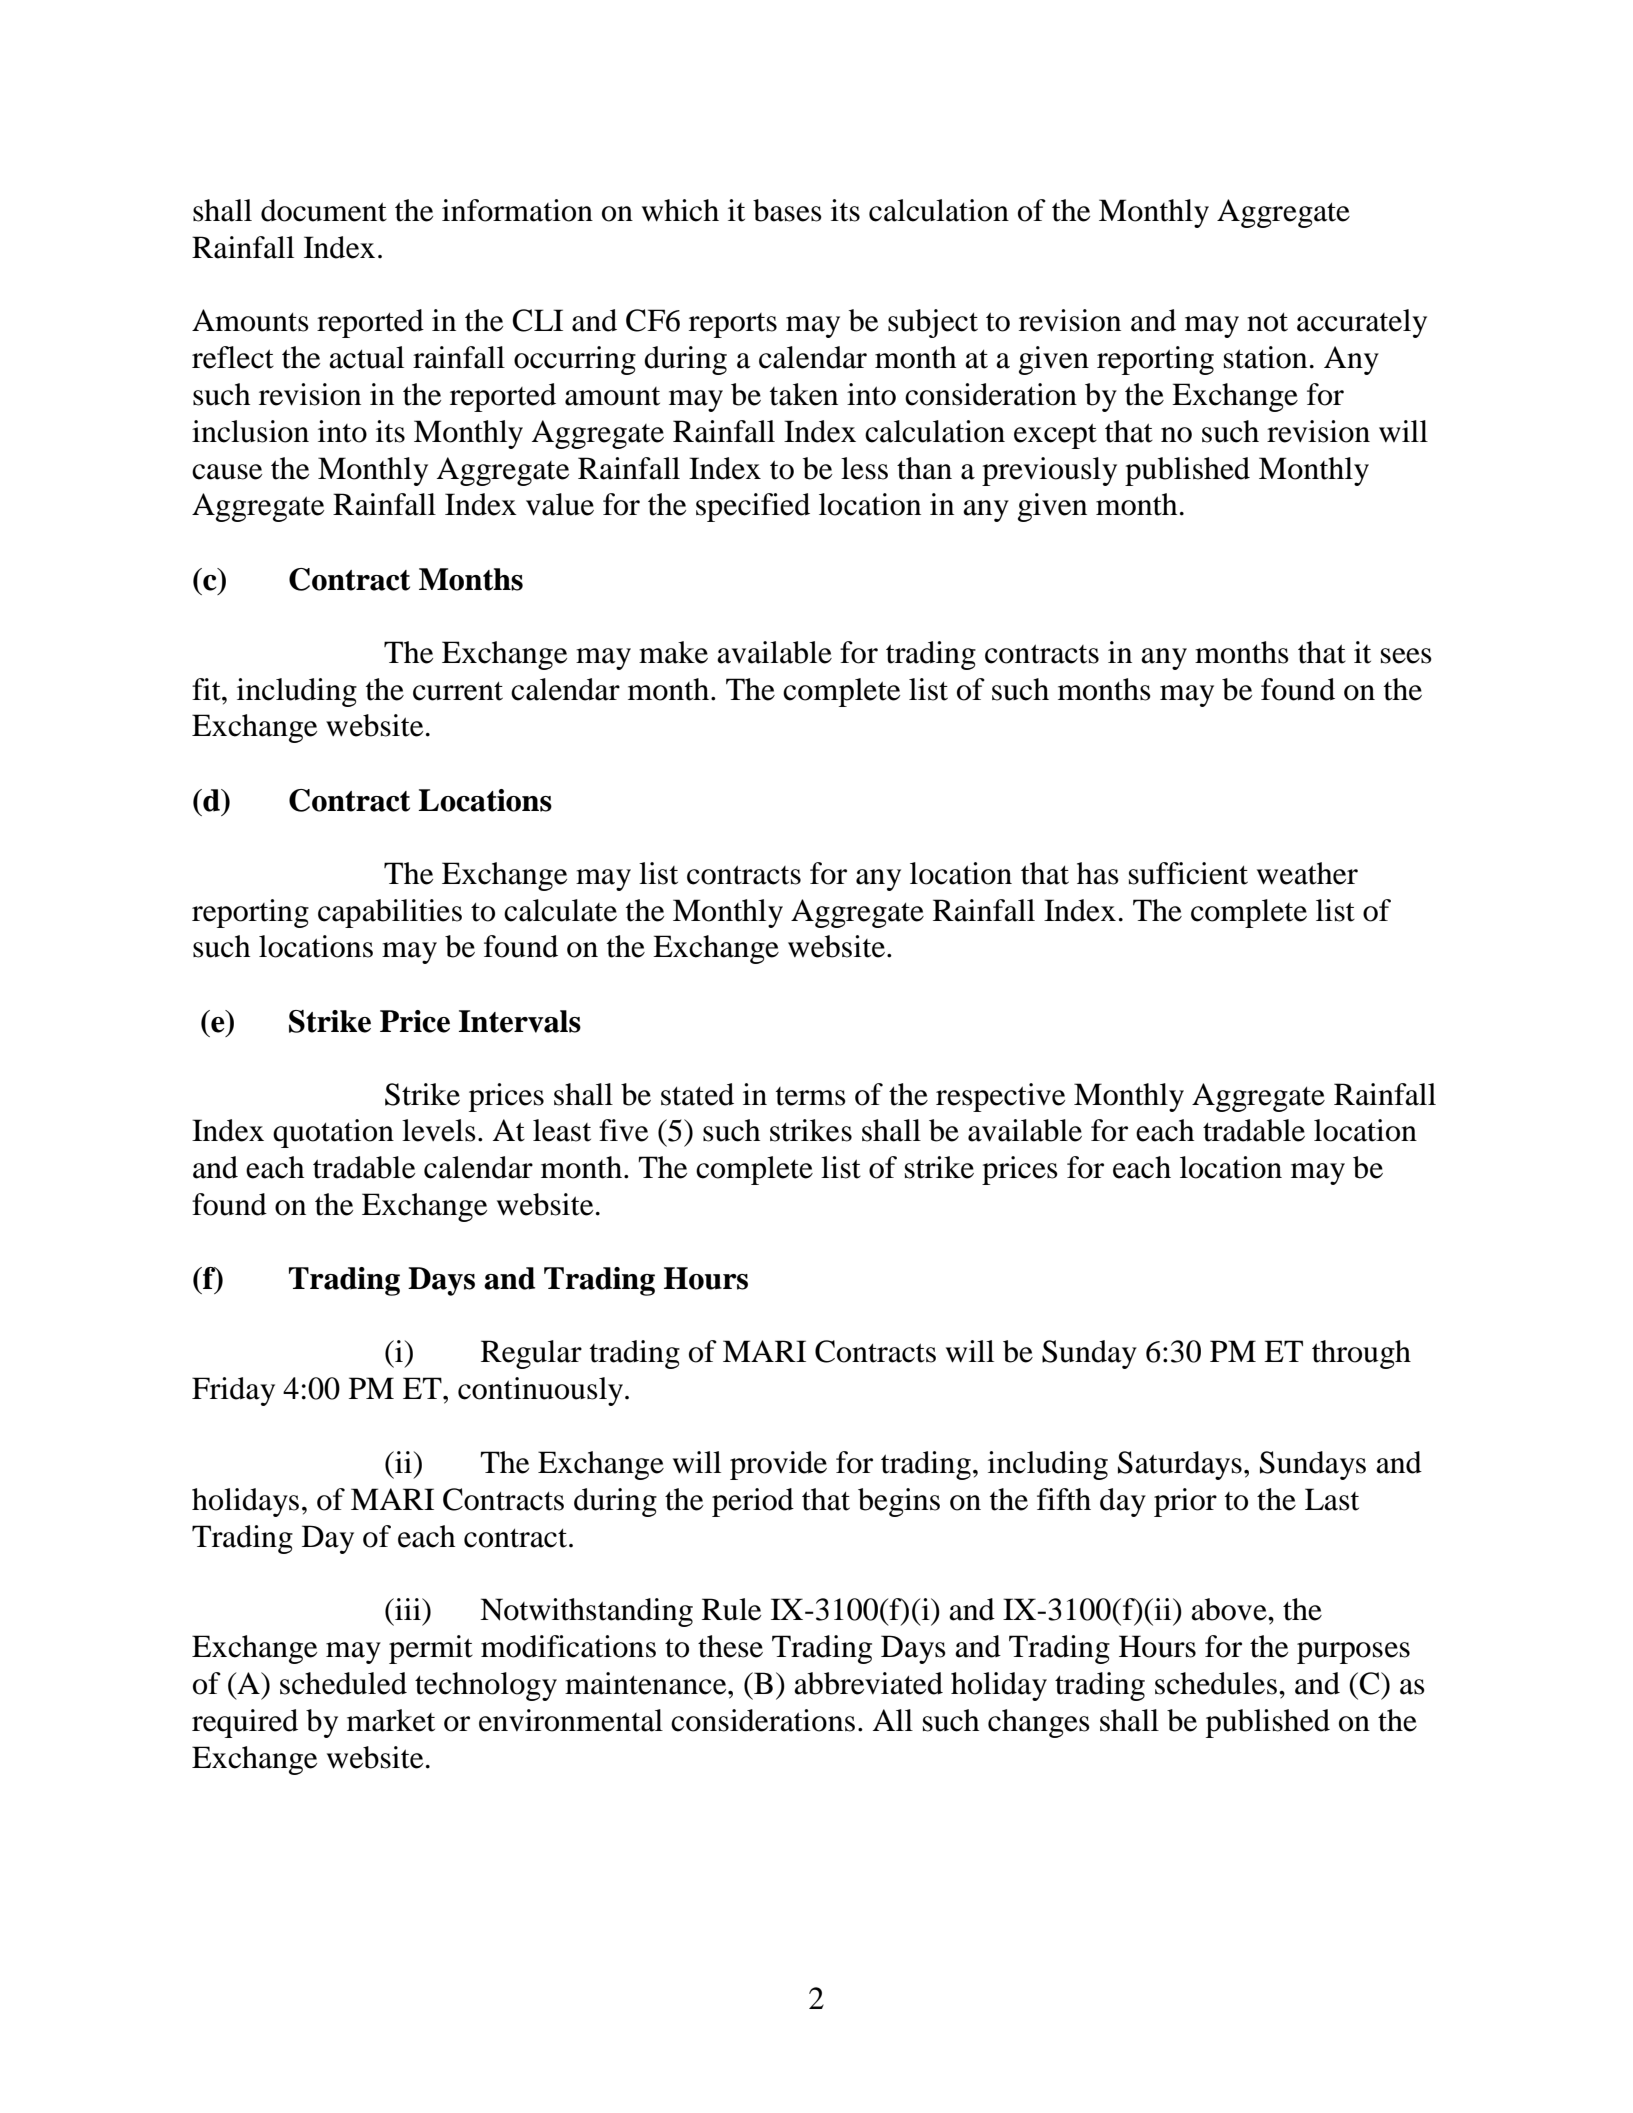 The width and height of the screenshot is (1633, 2113). I want to click on weather, so click(1307, 873).
